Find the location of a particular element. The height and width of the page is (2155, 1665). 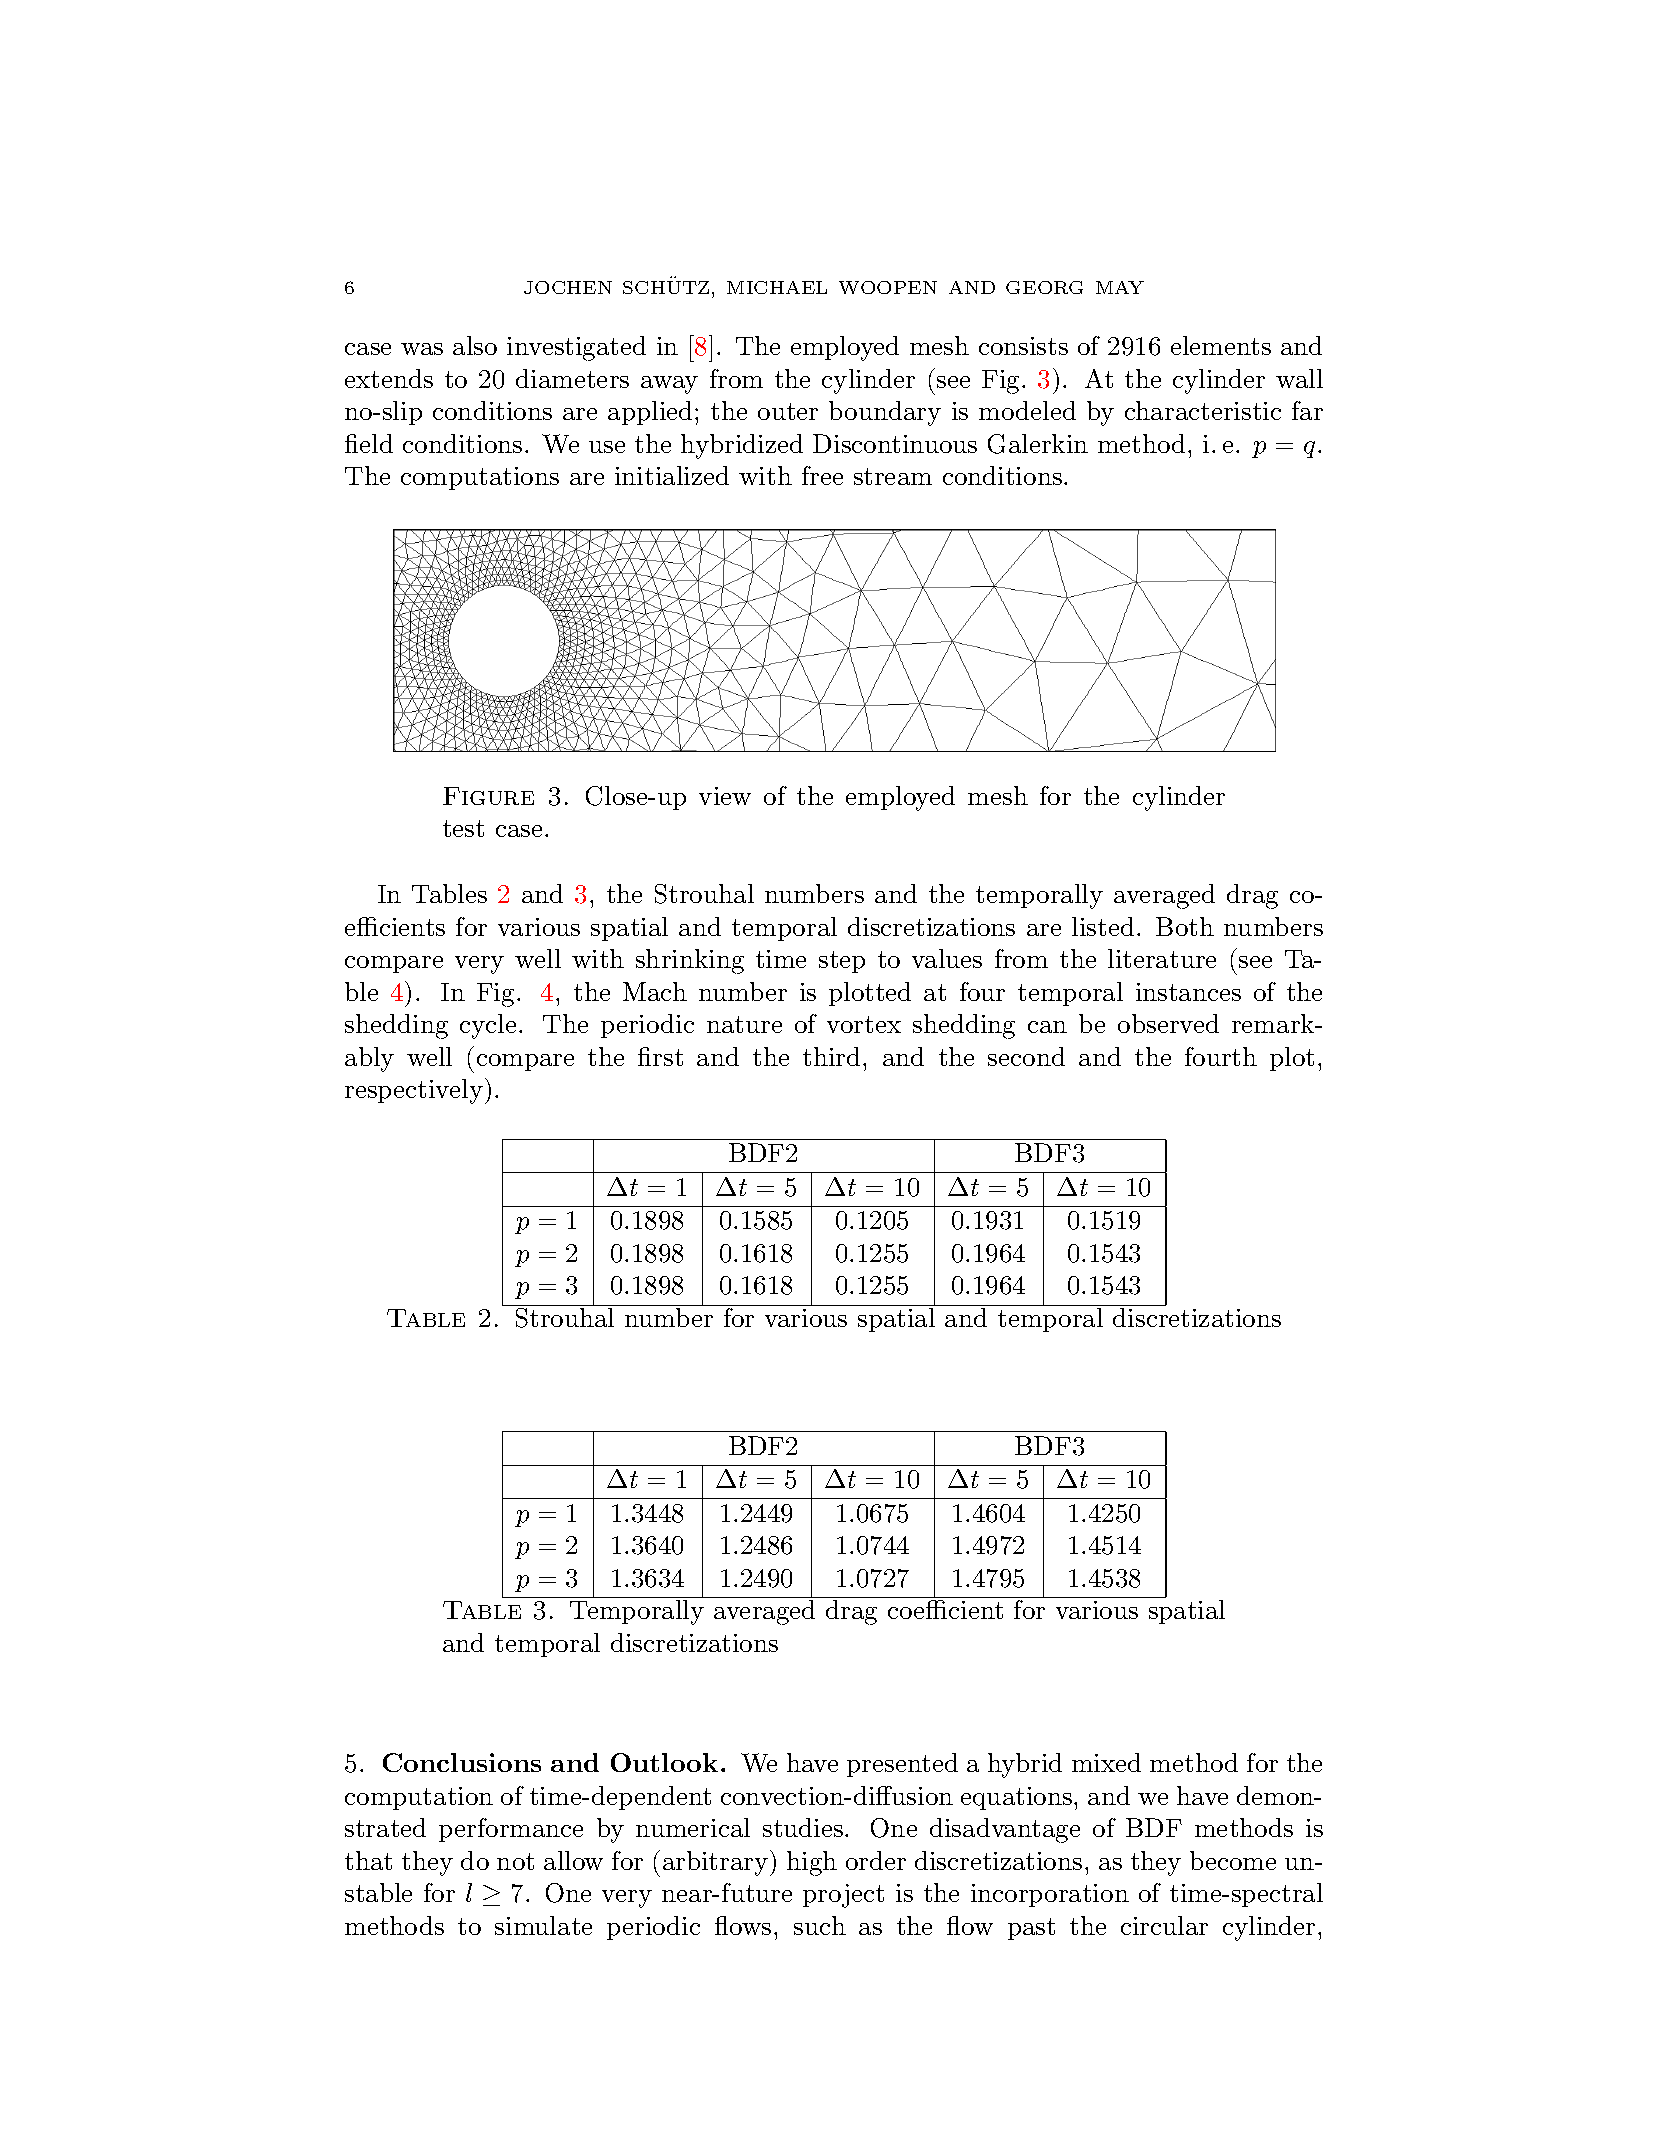

become is located at coordinates (1233, 1860).
